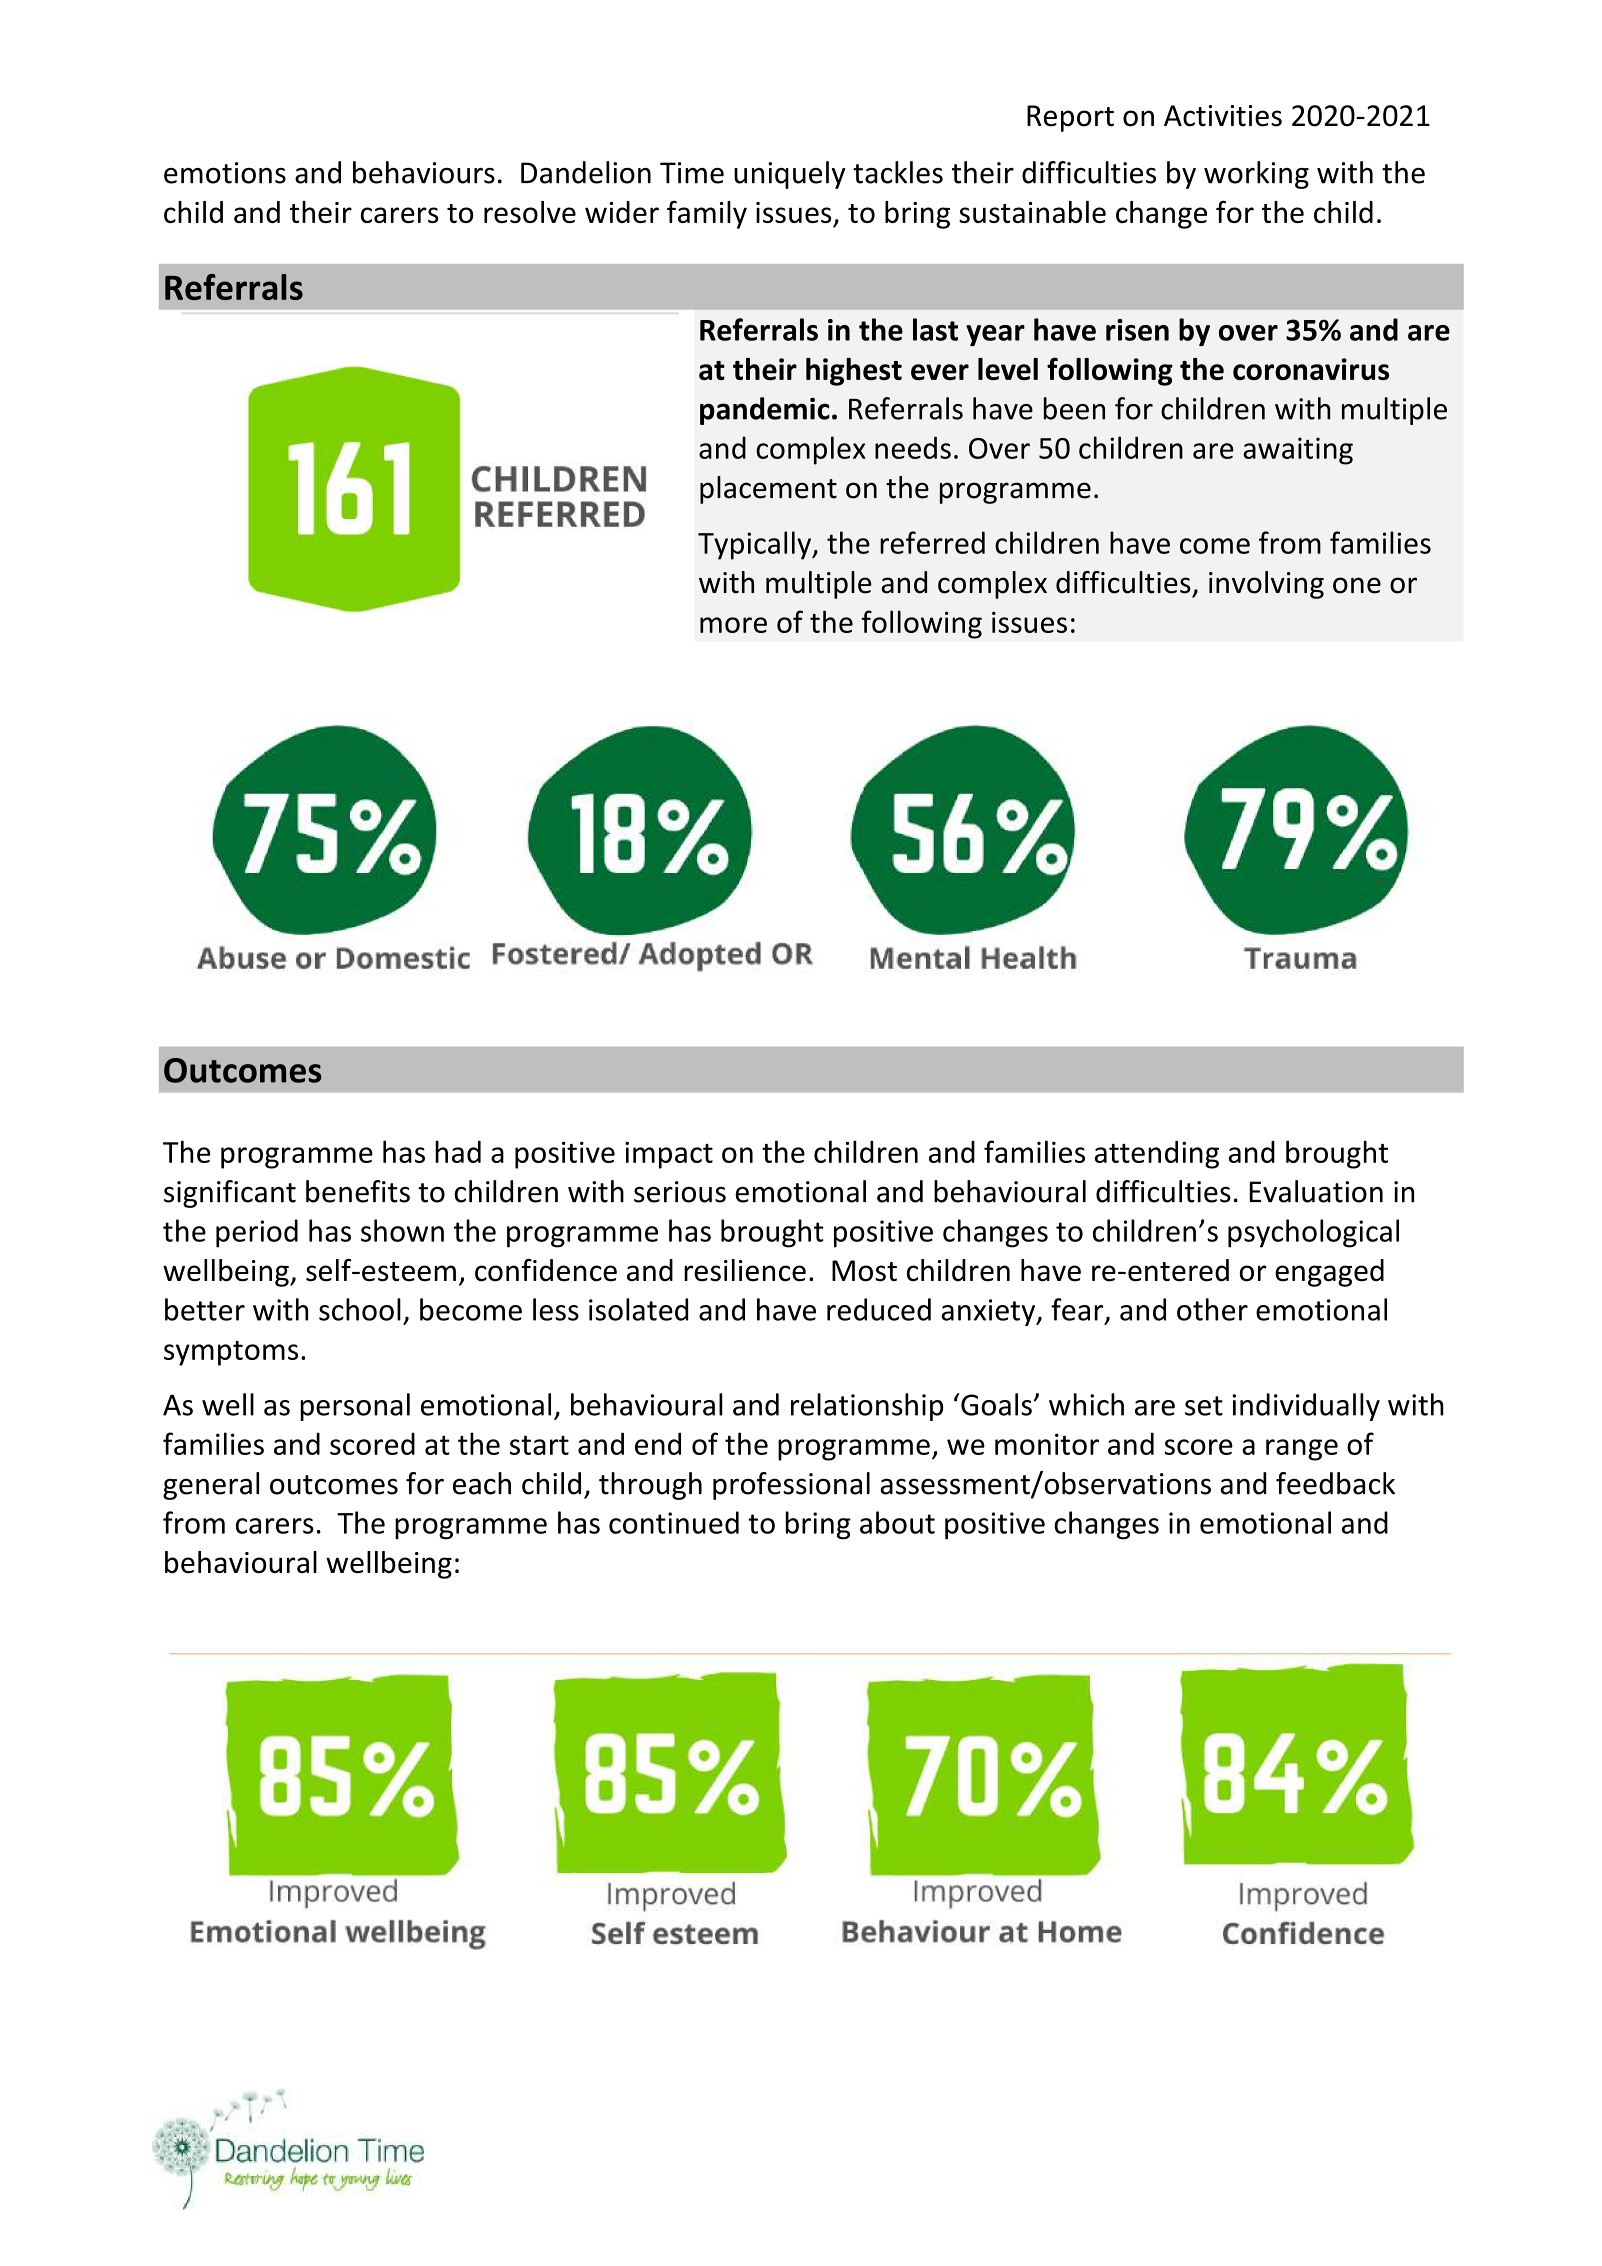 This screenshot has height=2266, width=1602. Describe the element at coordinates (789, 175) in the screenshot. I see `uniquely` at that location.
